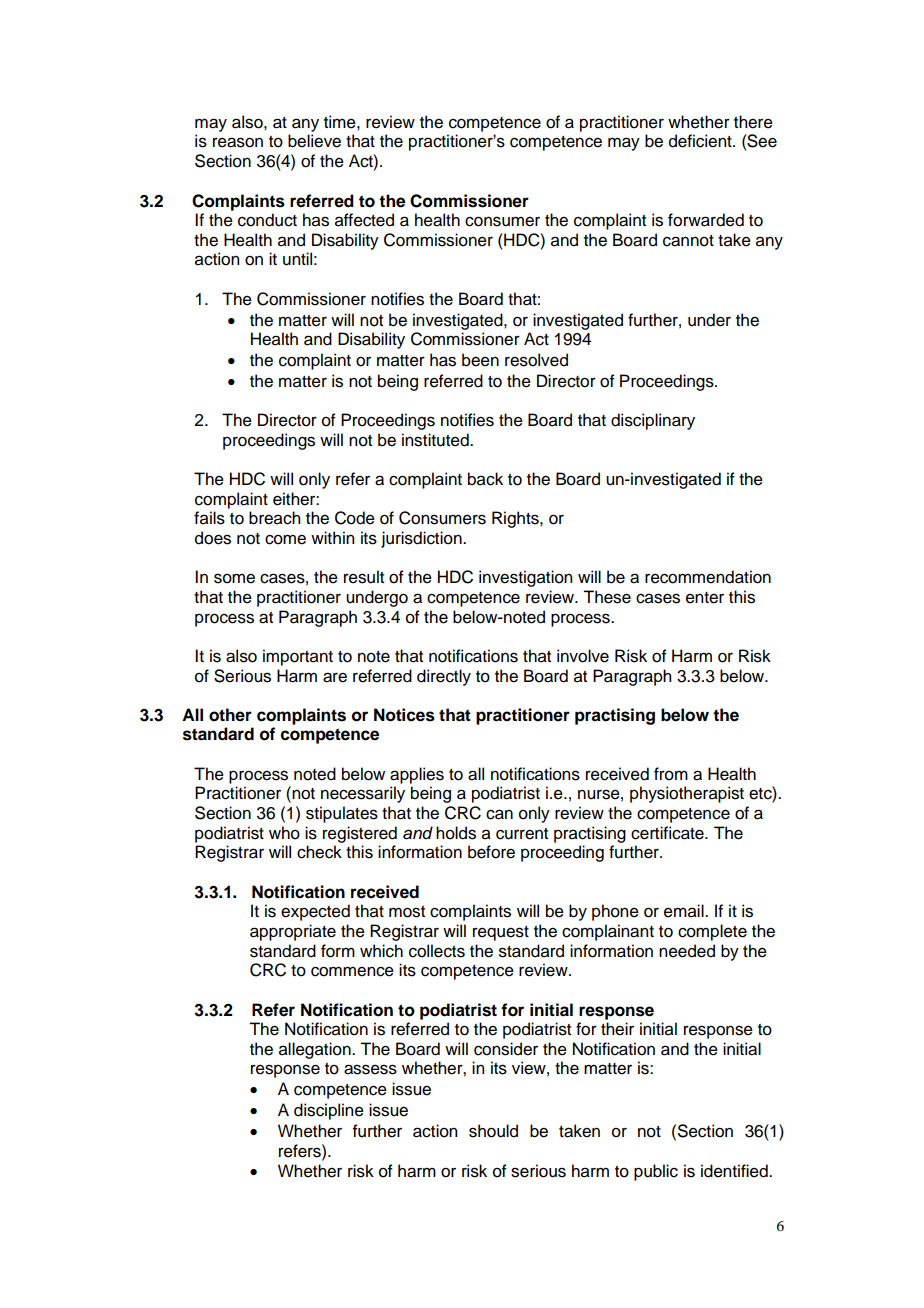 The image size is (924, 1308). What do you see at coordinates (685, 911) in the screenshot?
I see `email` at bounding box center [685, 911].
